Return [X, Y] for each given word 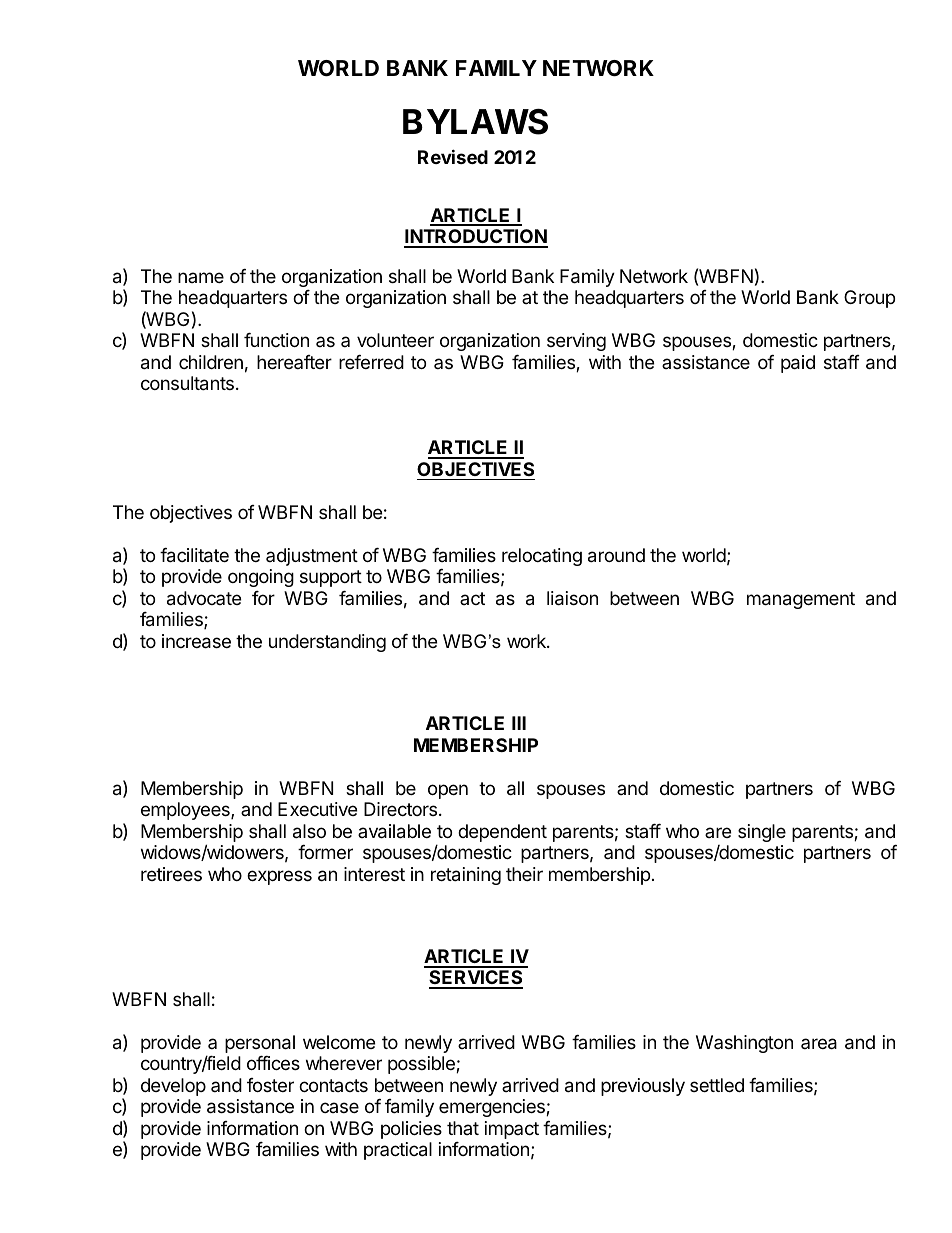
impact [512, 1130]
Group [869, 299]
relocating [542, 557]
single [762, 833]
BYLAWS [475, 122]
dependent [502, 833]
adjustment [312, 557]
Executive [317, 809]
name [201, 277]
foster [270, 1085]
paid [798, 364]
